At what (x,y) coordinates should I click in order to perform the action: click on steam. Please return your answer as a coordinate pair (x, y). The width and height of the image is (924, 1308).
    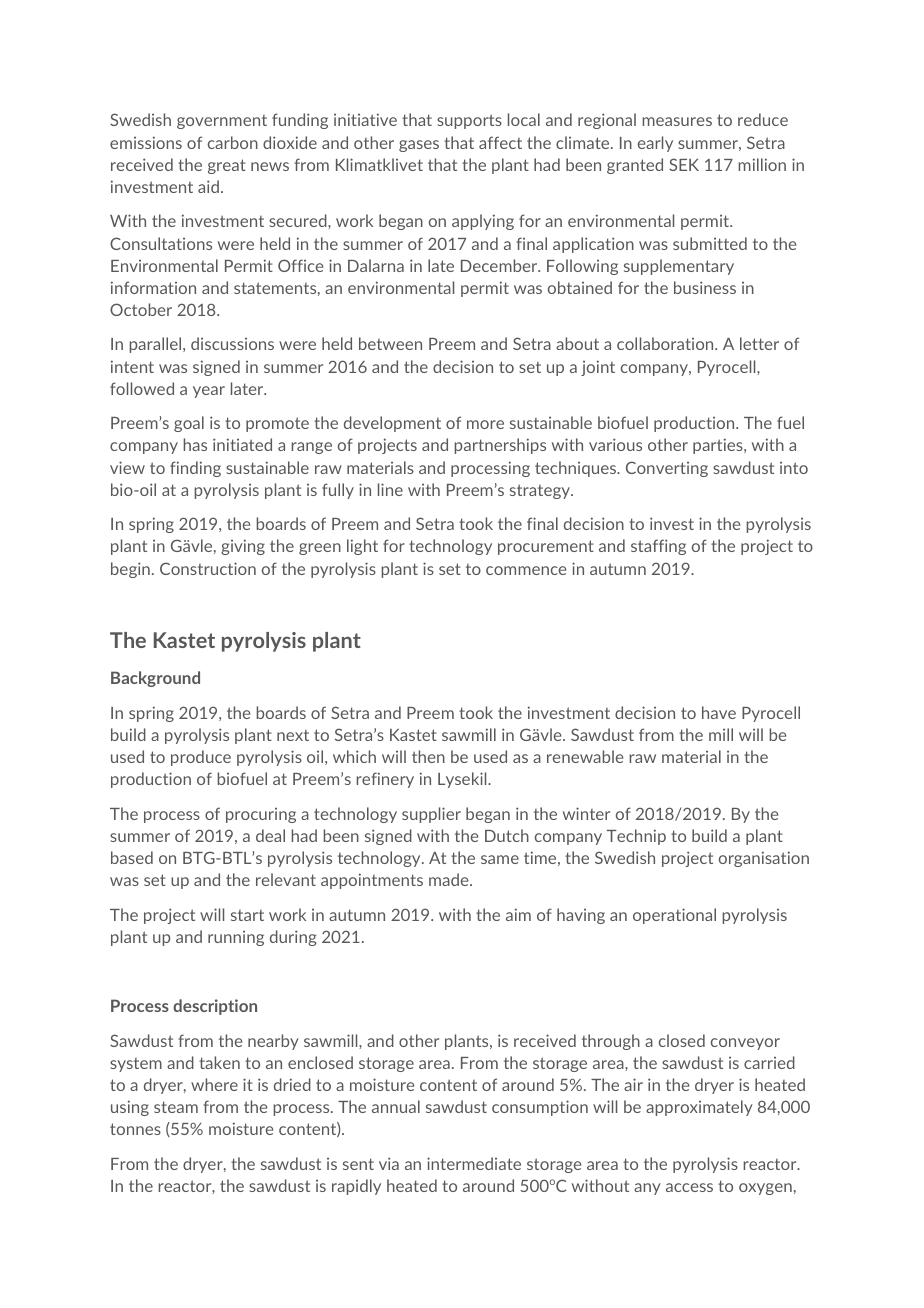
    Looking at the image, I should click on (176, 1107).
